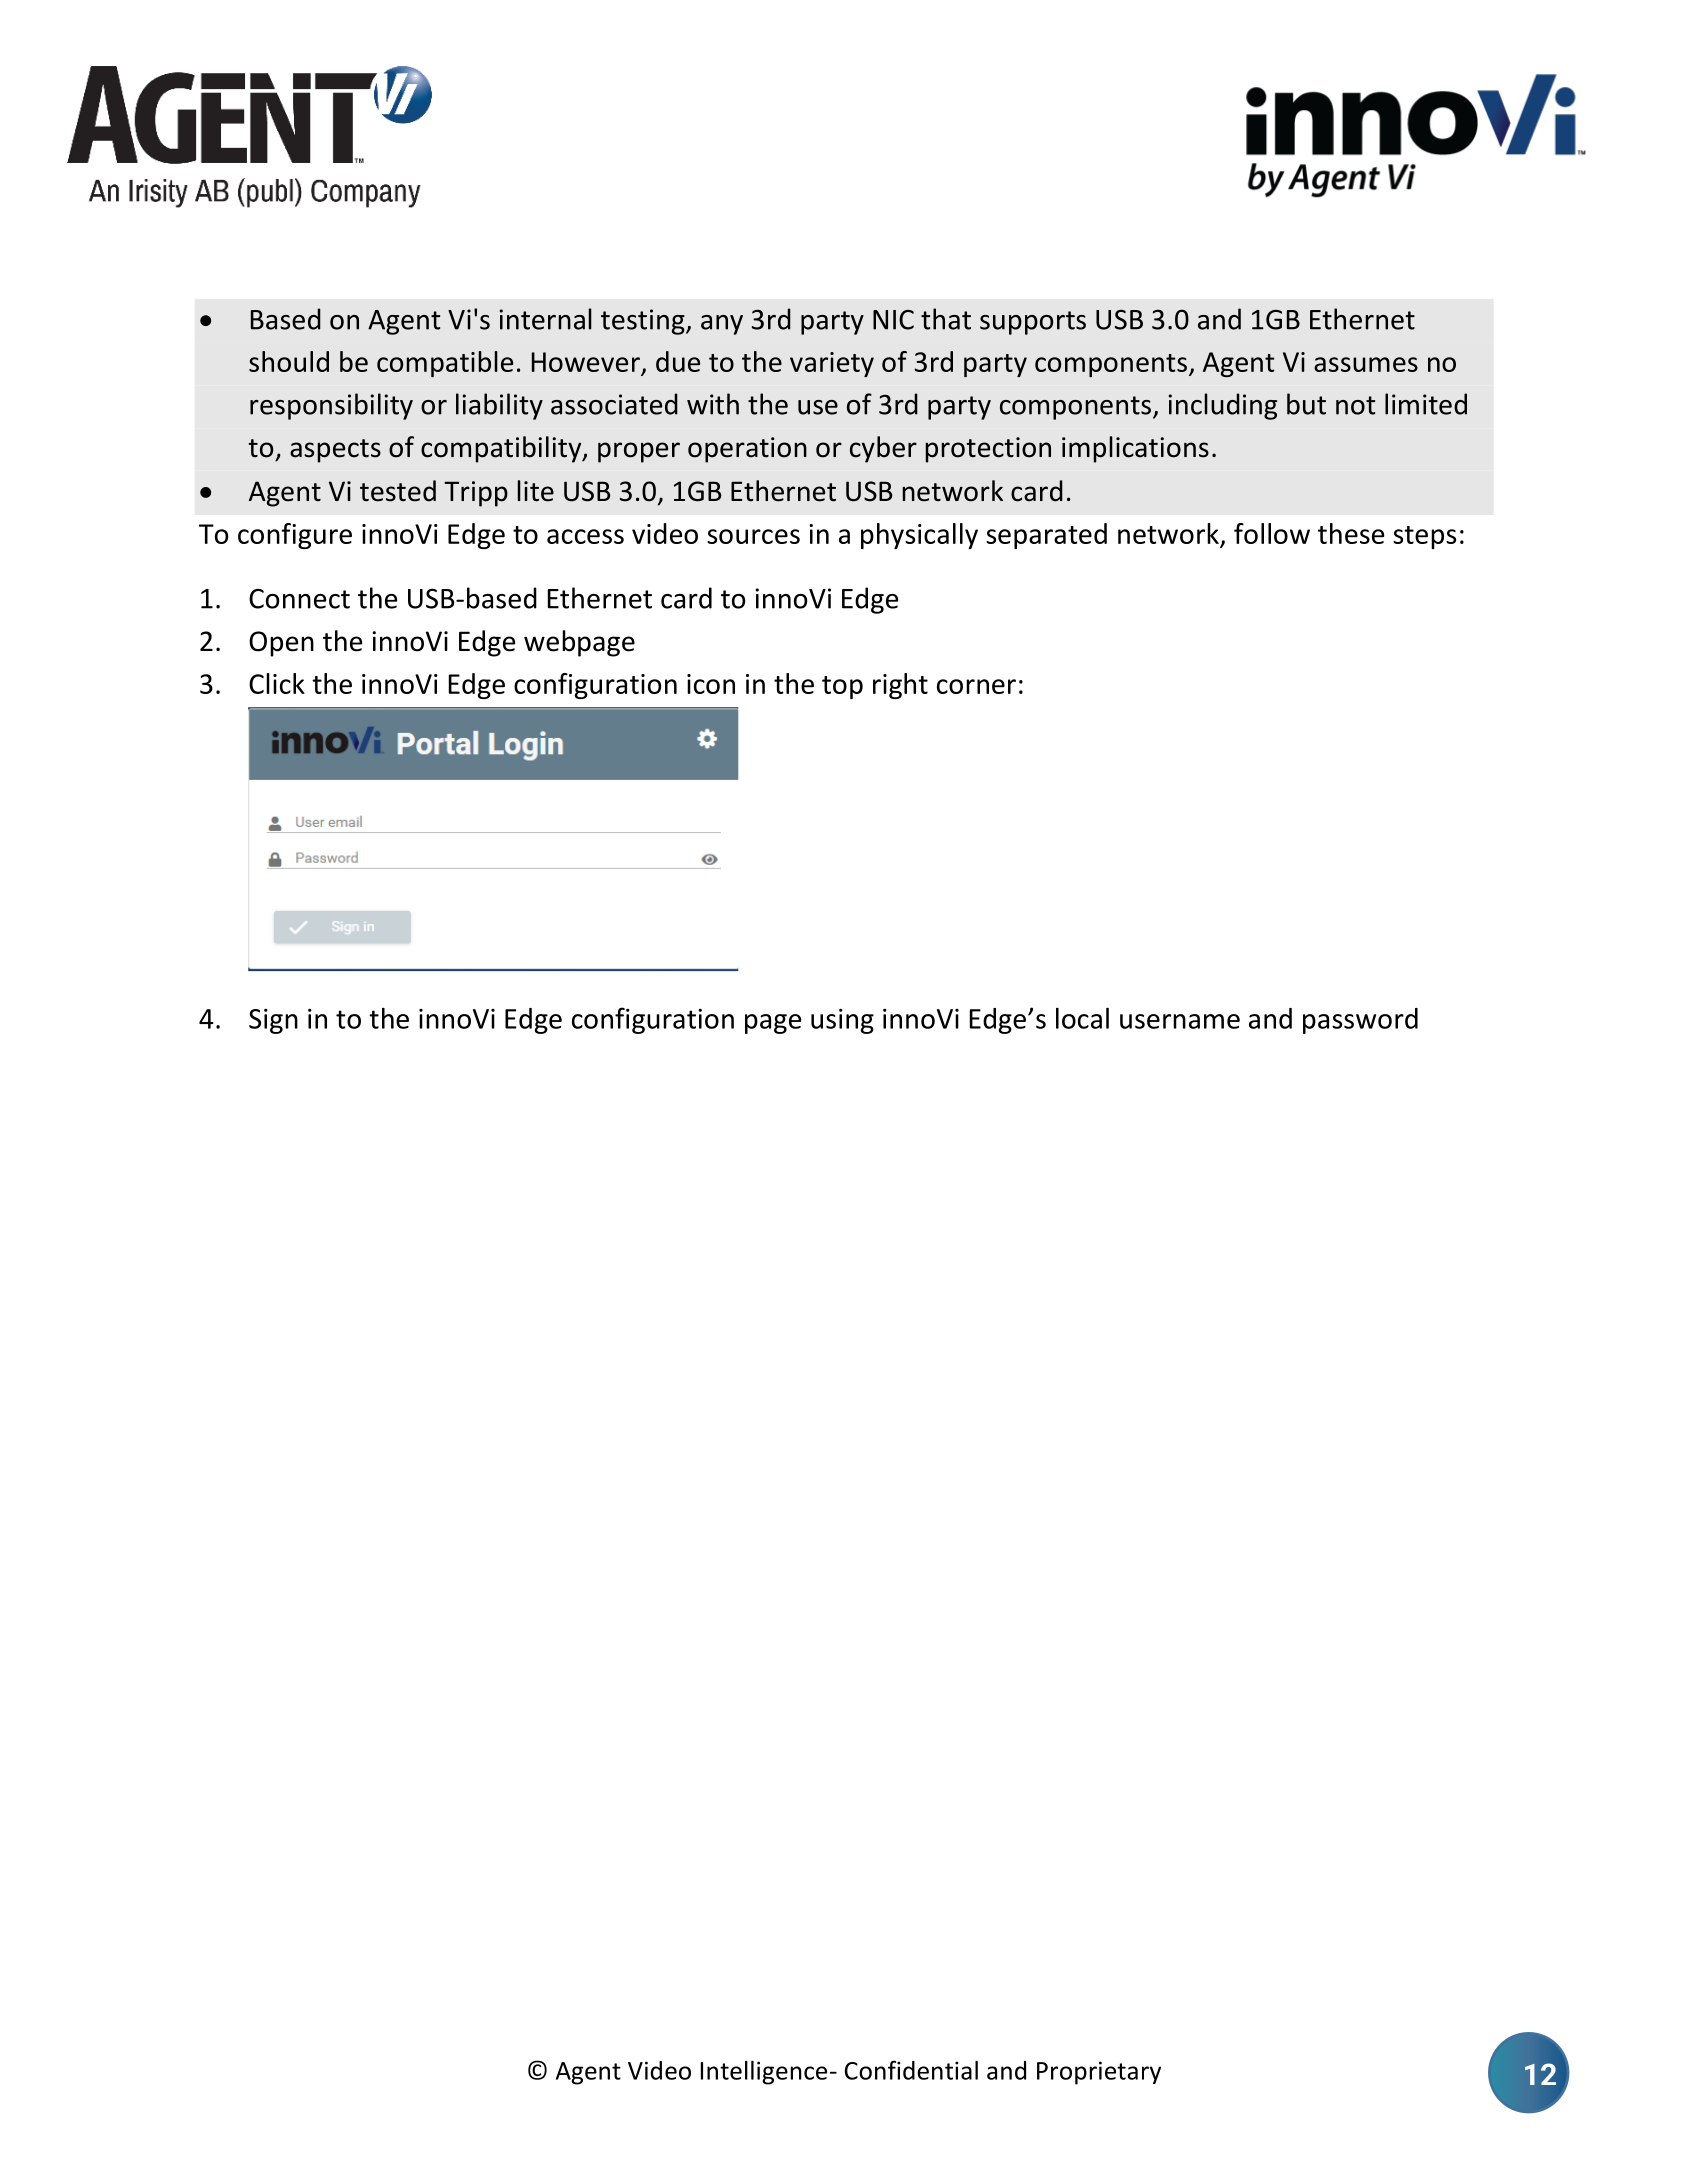  I want to click on Proprietary, so click(1099, 2073).
